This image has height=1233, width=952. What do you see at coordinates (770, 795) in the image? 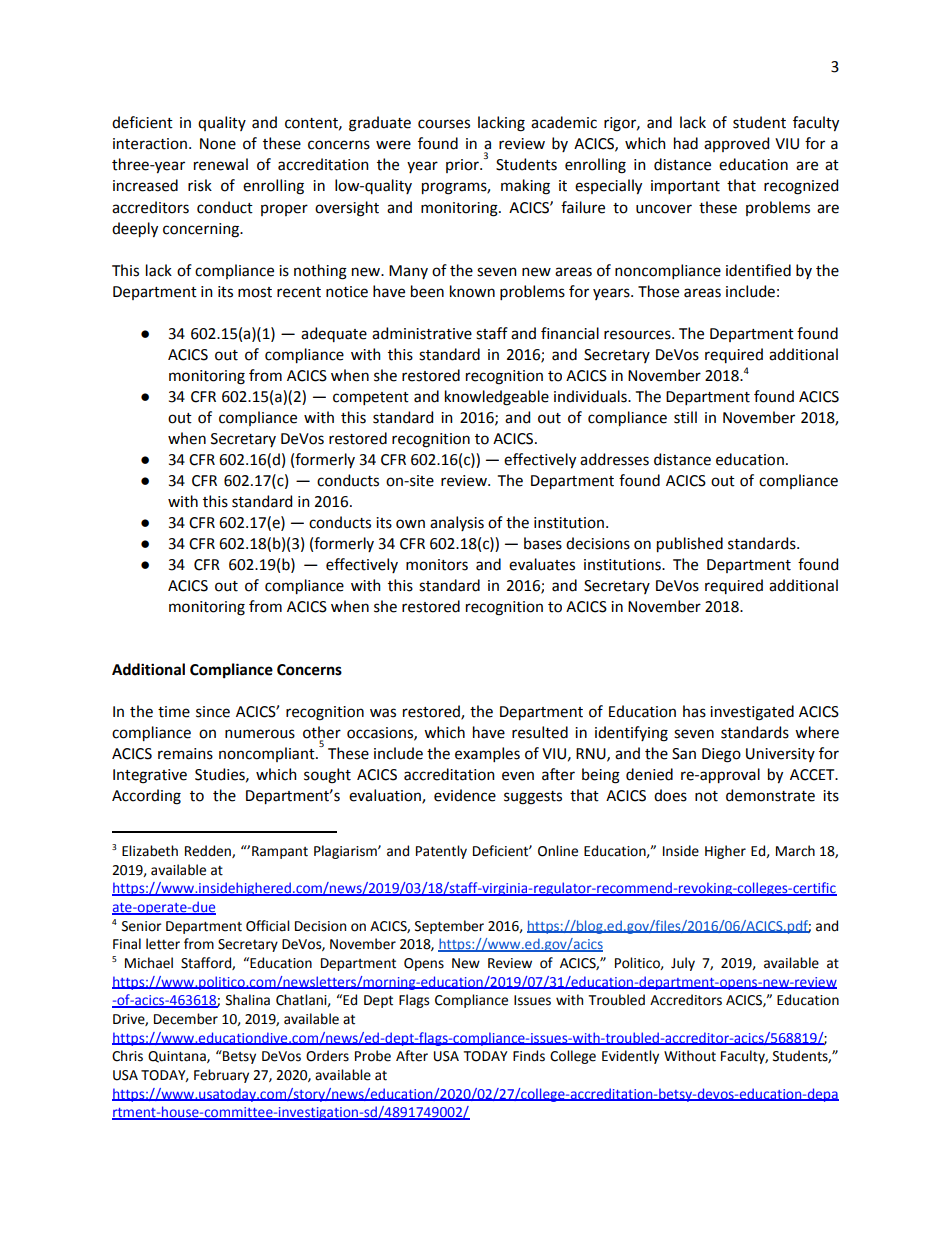
I see `demonstrate` at bounding box center [770, 795].
